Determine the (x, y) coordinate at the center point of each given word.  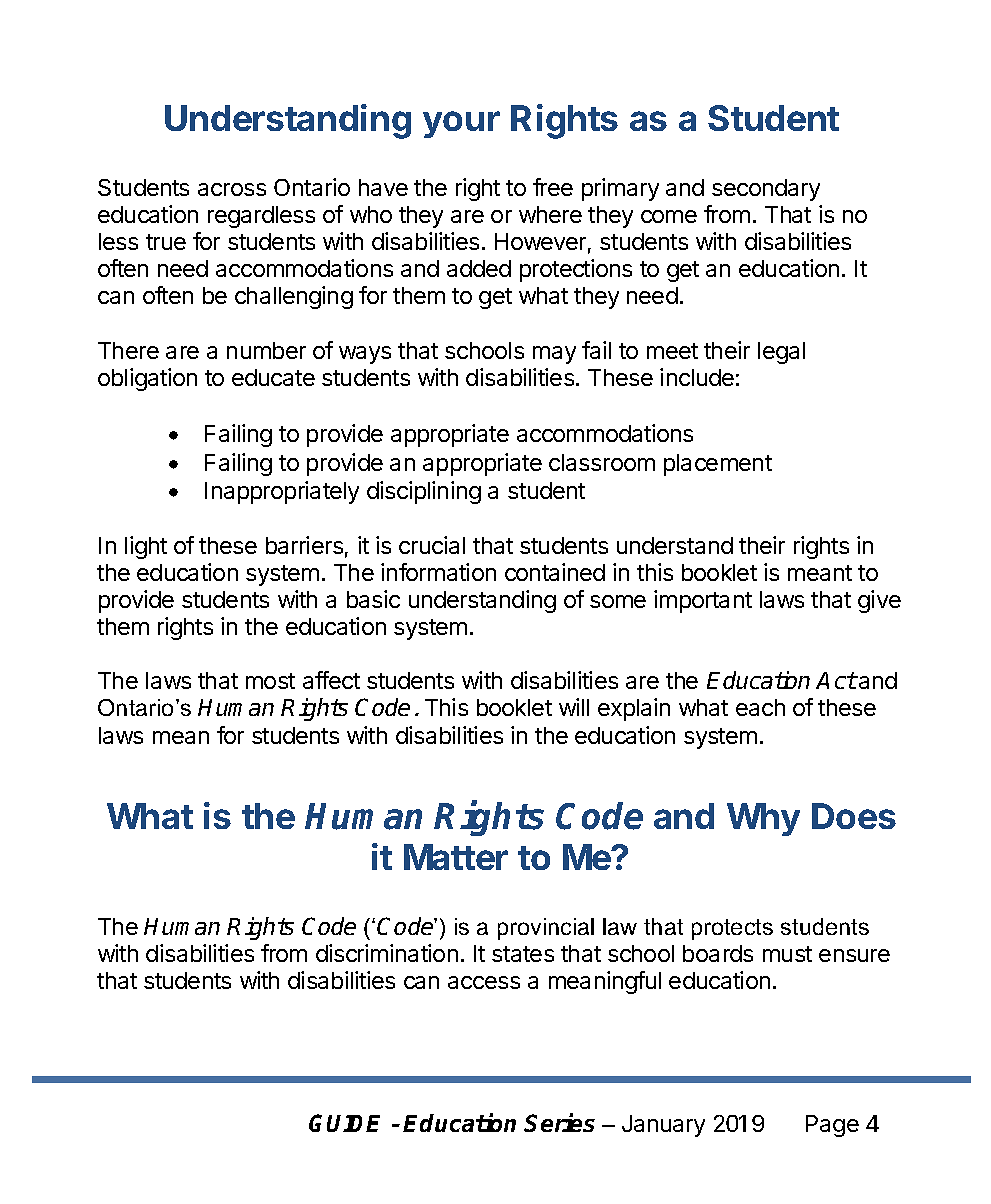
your (461, 124)
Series (559, 1122)
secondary (766, 190)
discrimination (387, 953)
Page (832, 1126)
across (232, 189)
